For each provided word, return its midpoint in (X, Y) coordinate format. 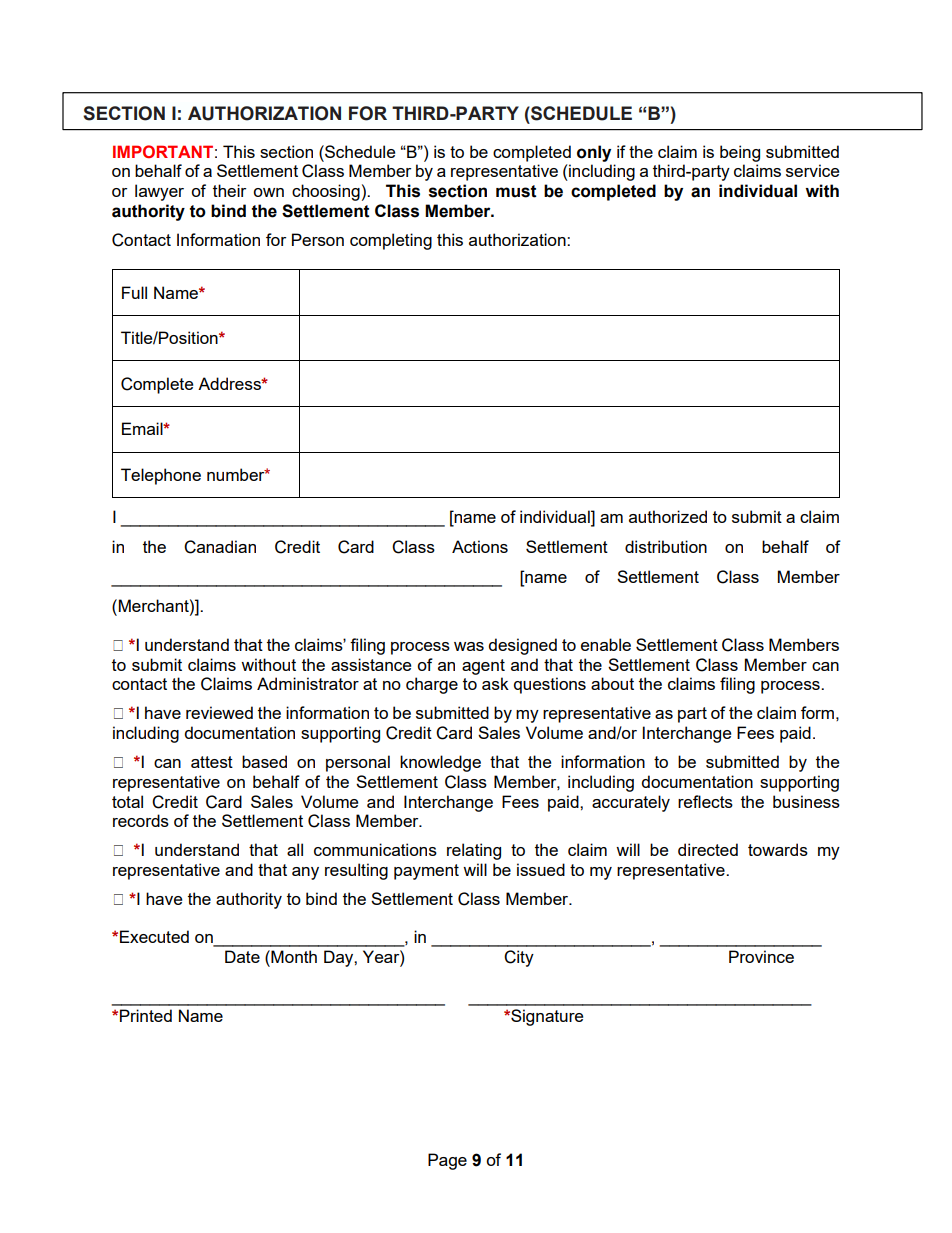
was (469, 646)
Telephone (161, 476)
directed (708, 849)
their (229, 190)
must (516, 191)
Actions (480, 546)
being (740, 153)
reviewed (219, 712)
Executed (154, 936)
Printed (146, 1015)
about (612, 683)
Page (447, 1161)
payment (426, 872)
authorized (668, 516)
